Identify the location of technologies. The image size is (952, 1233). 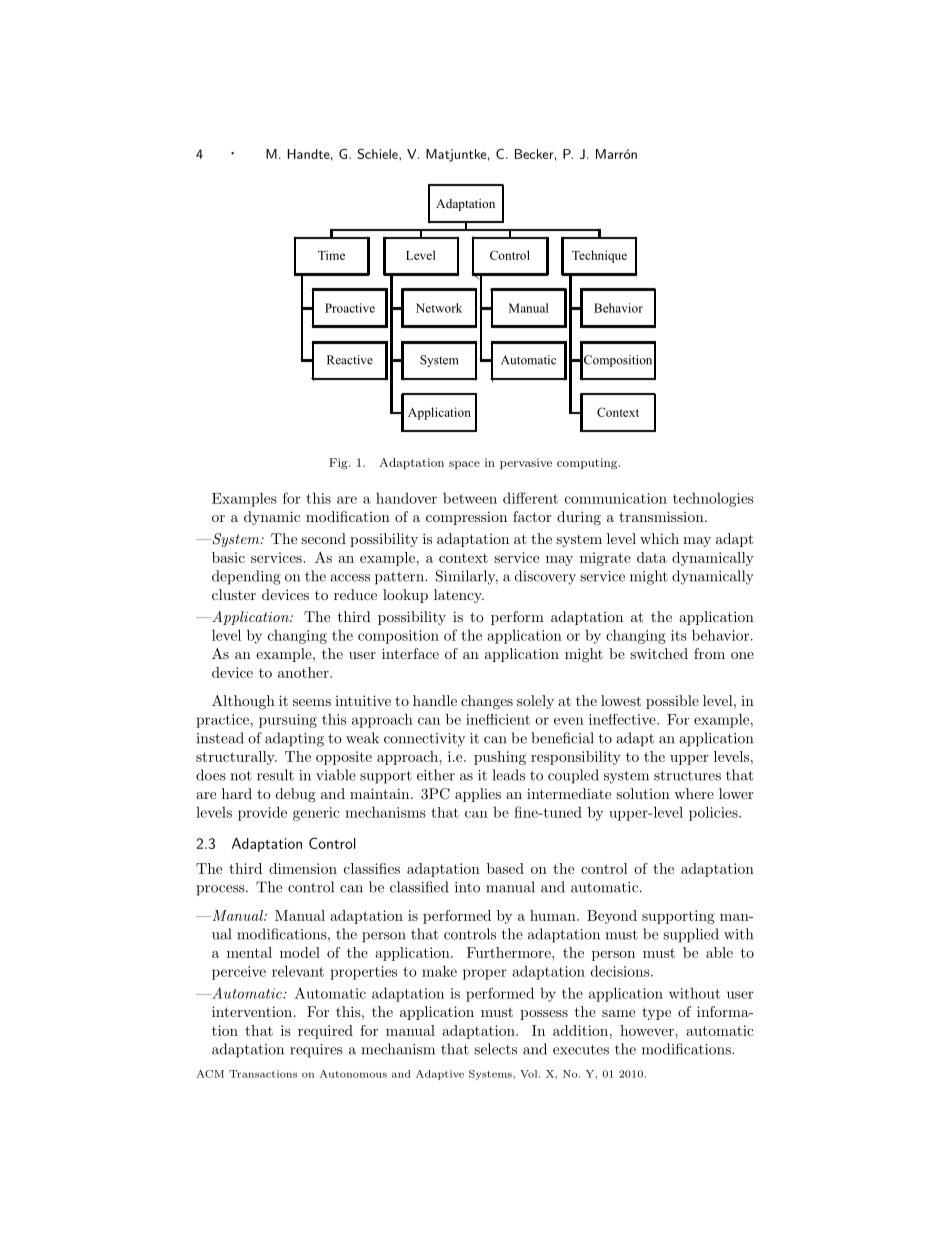
(713, 500).
